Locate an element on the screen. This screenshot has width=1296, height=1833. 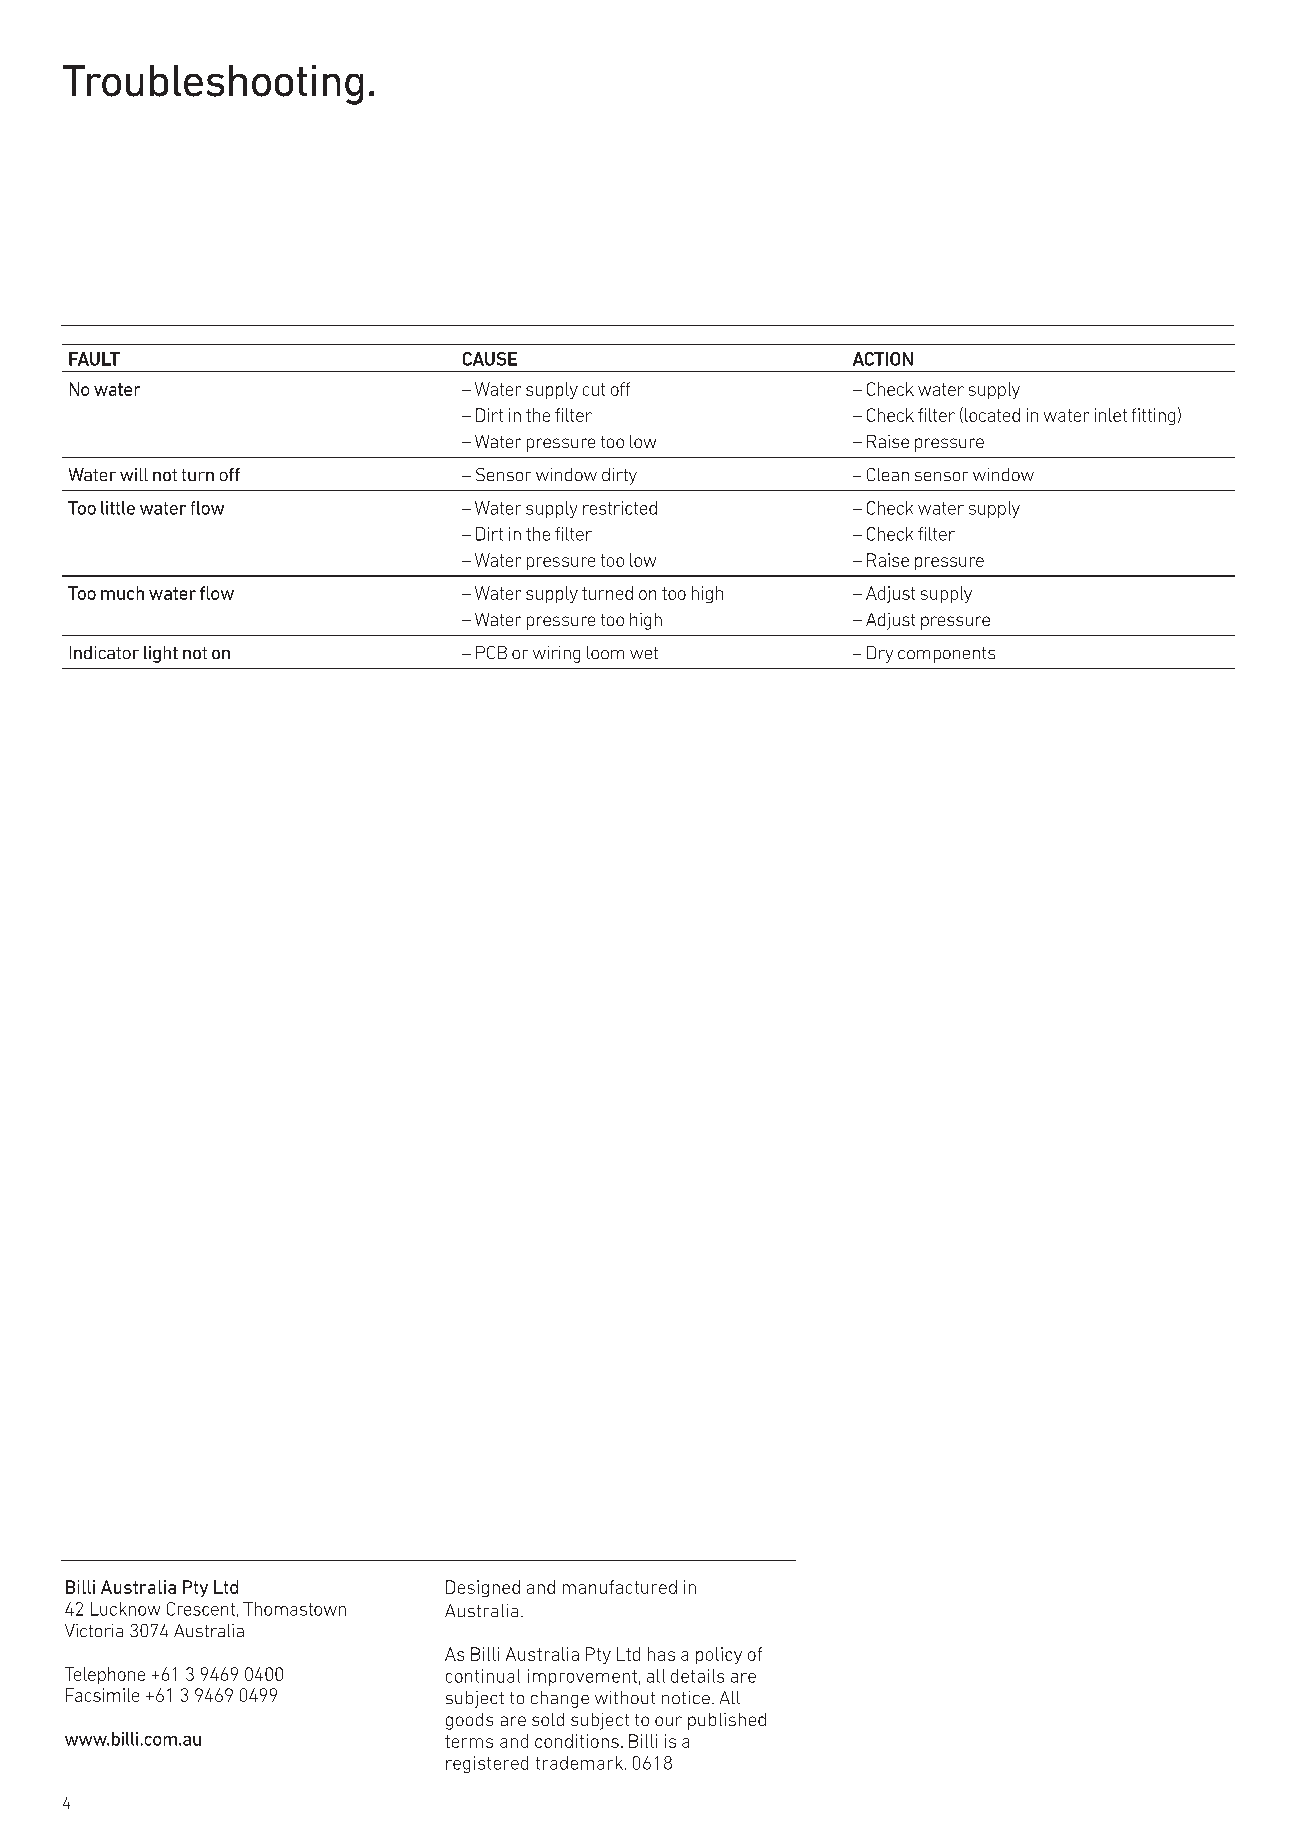
published is located at coordinates (727, 1721).
